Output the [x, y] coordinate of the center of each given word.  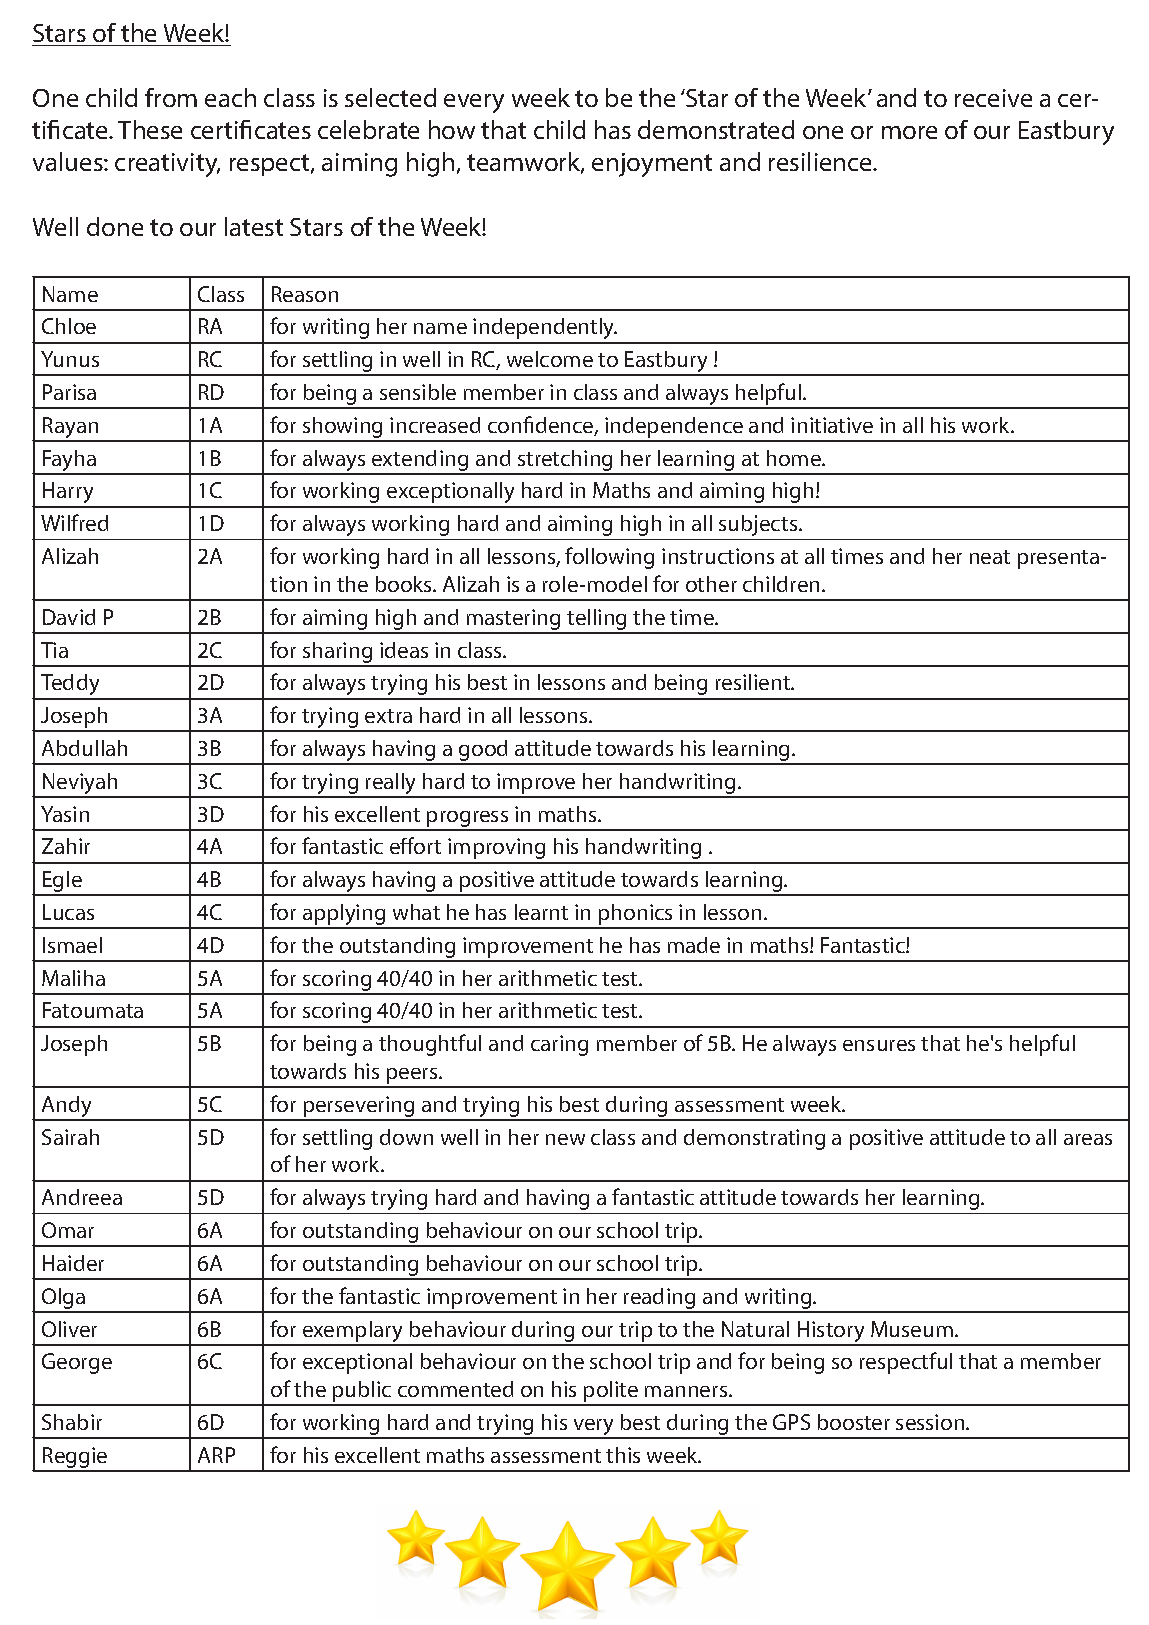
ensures [879, 1045]
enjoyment [652, 165]
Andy [67, 1108]
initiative [832, 425]
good [484, 752]
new [565, 1139]
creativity [167, 165]
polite [611, 1393]
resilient [754, 682]
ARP [216, 1455]
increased [435, 425]
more [909, 132]
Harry [69, 494]
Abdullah [84, 748]
